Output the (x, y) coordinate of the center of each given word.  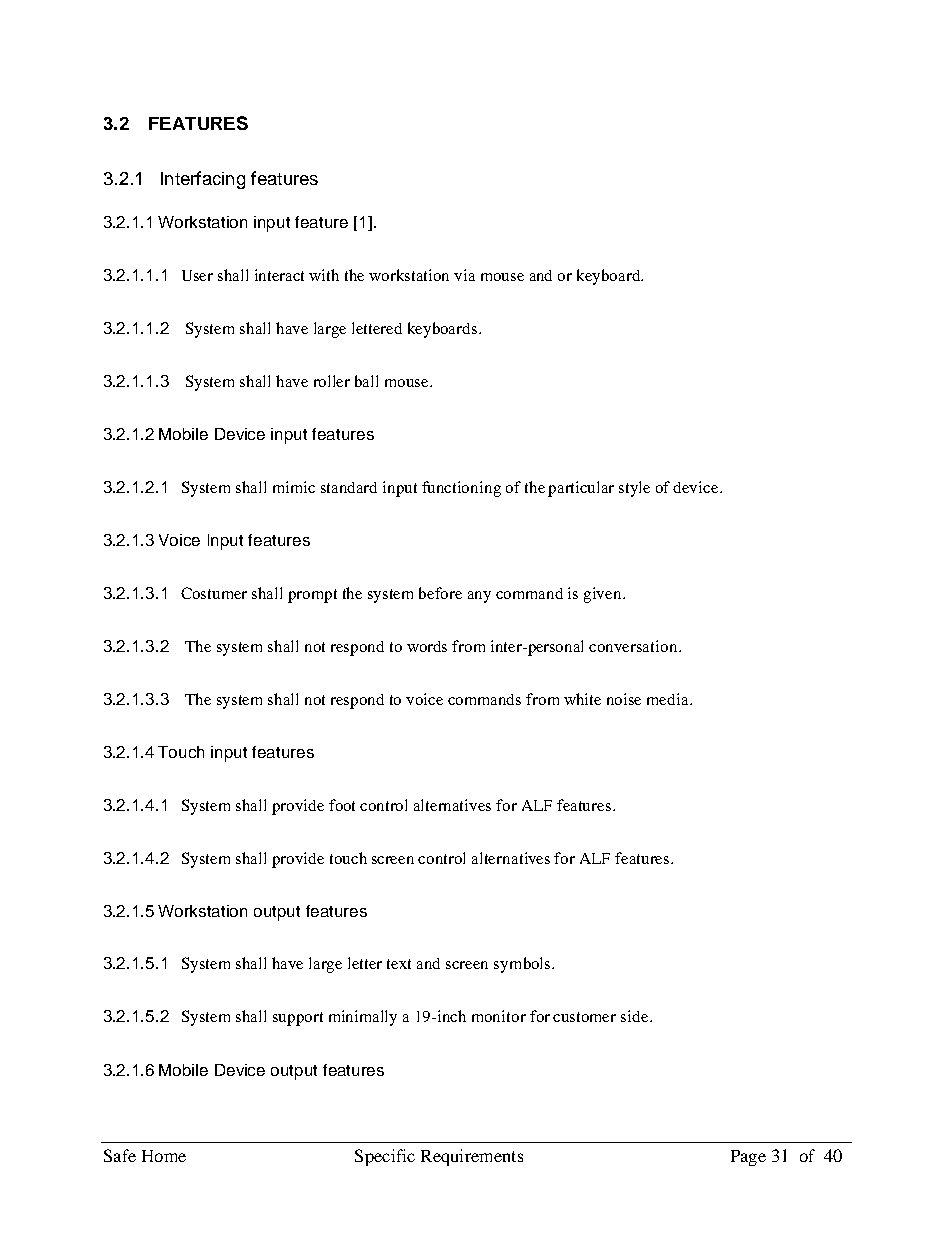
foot (342, 805)
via (464, 275)
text (399, 964)
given (604, 595)
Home (164, 1156)
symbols (523, 965)
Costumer (214, 593)
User (197, 275)
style (634, 489)
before (440, 593)
